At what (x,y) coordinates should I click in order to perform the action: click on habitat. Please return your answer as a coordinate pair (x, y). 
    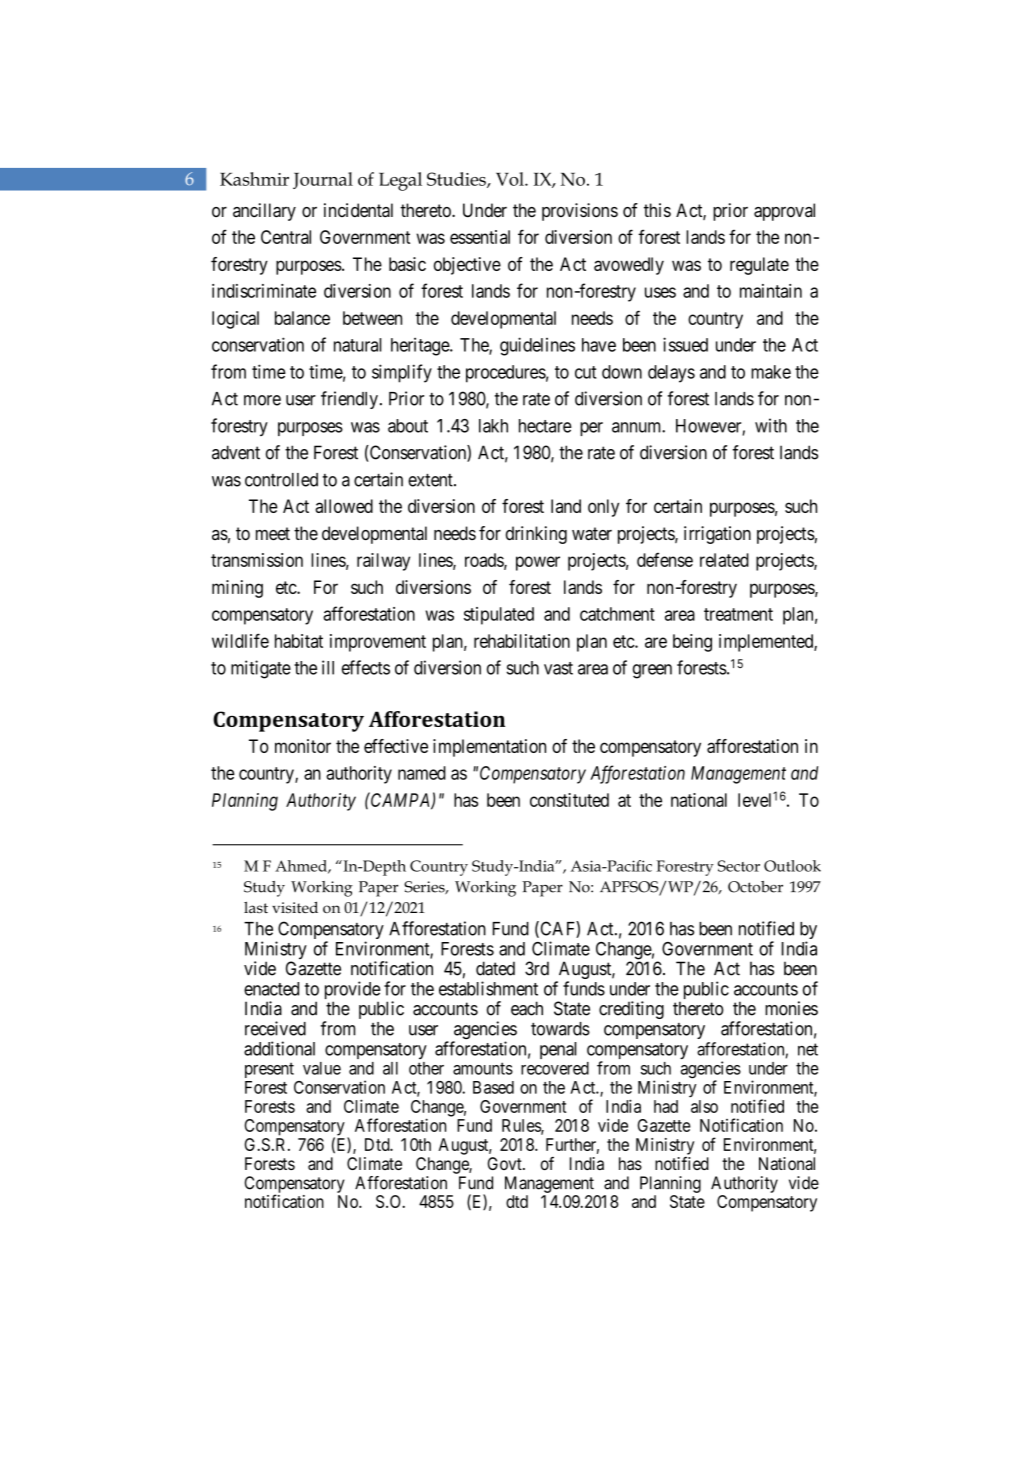
    Looking at the image, I should click on (299, 641).
